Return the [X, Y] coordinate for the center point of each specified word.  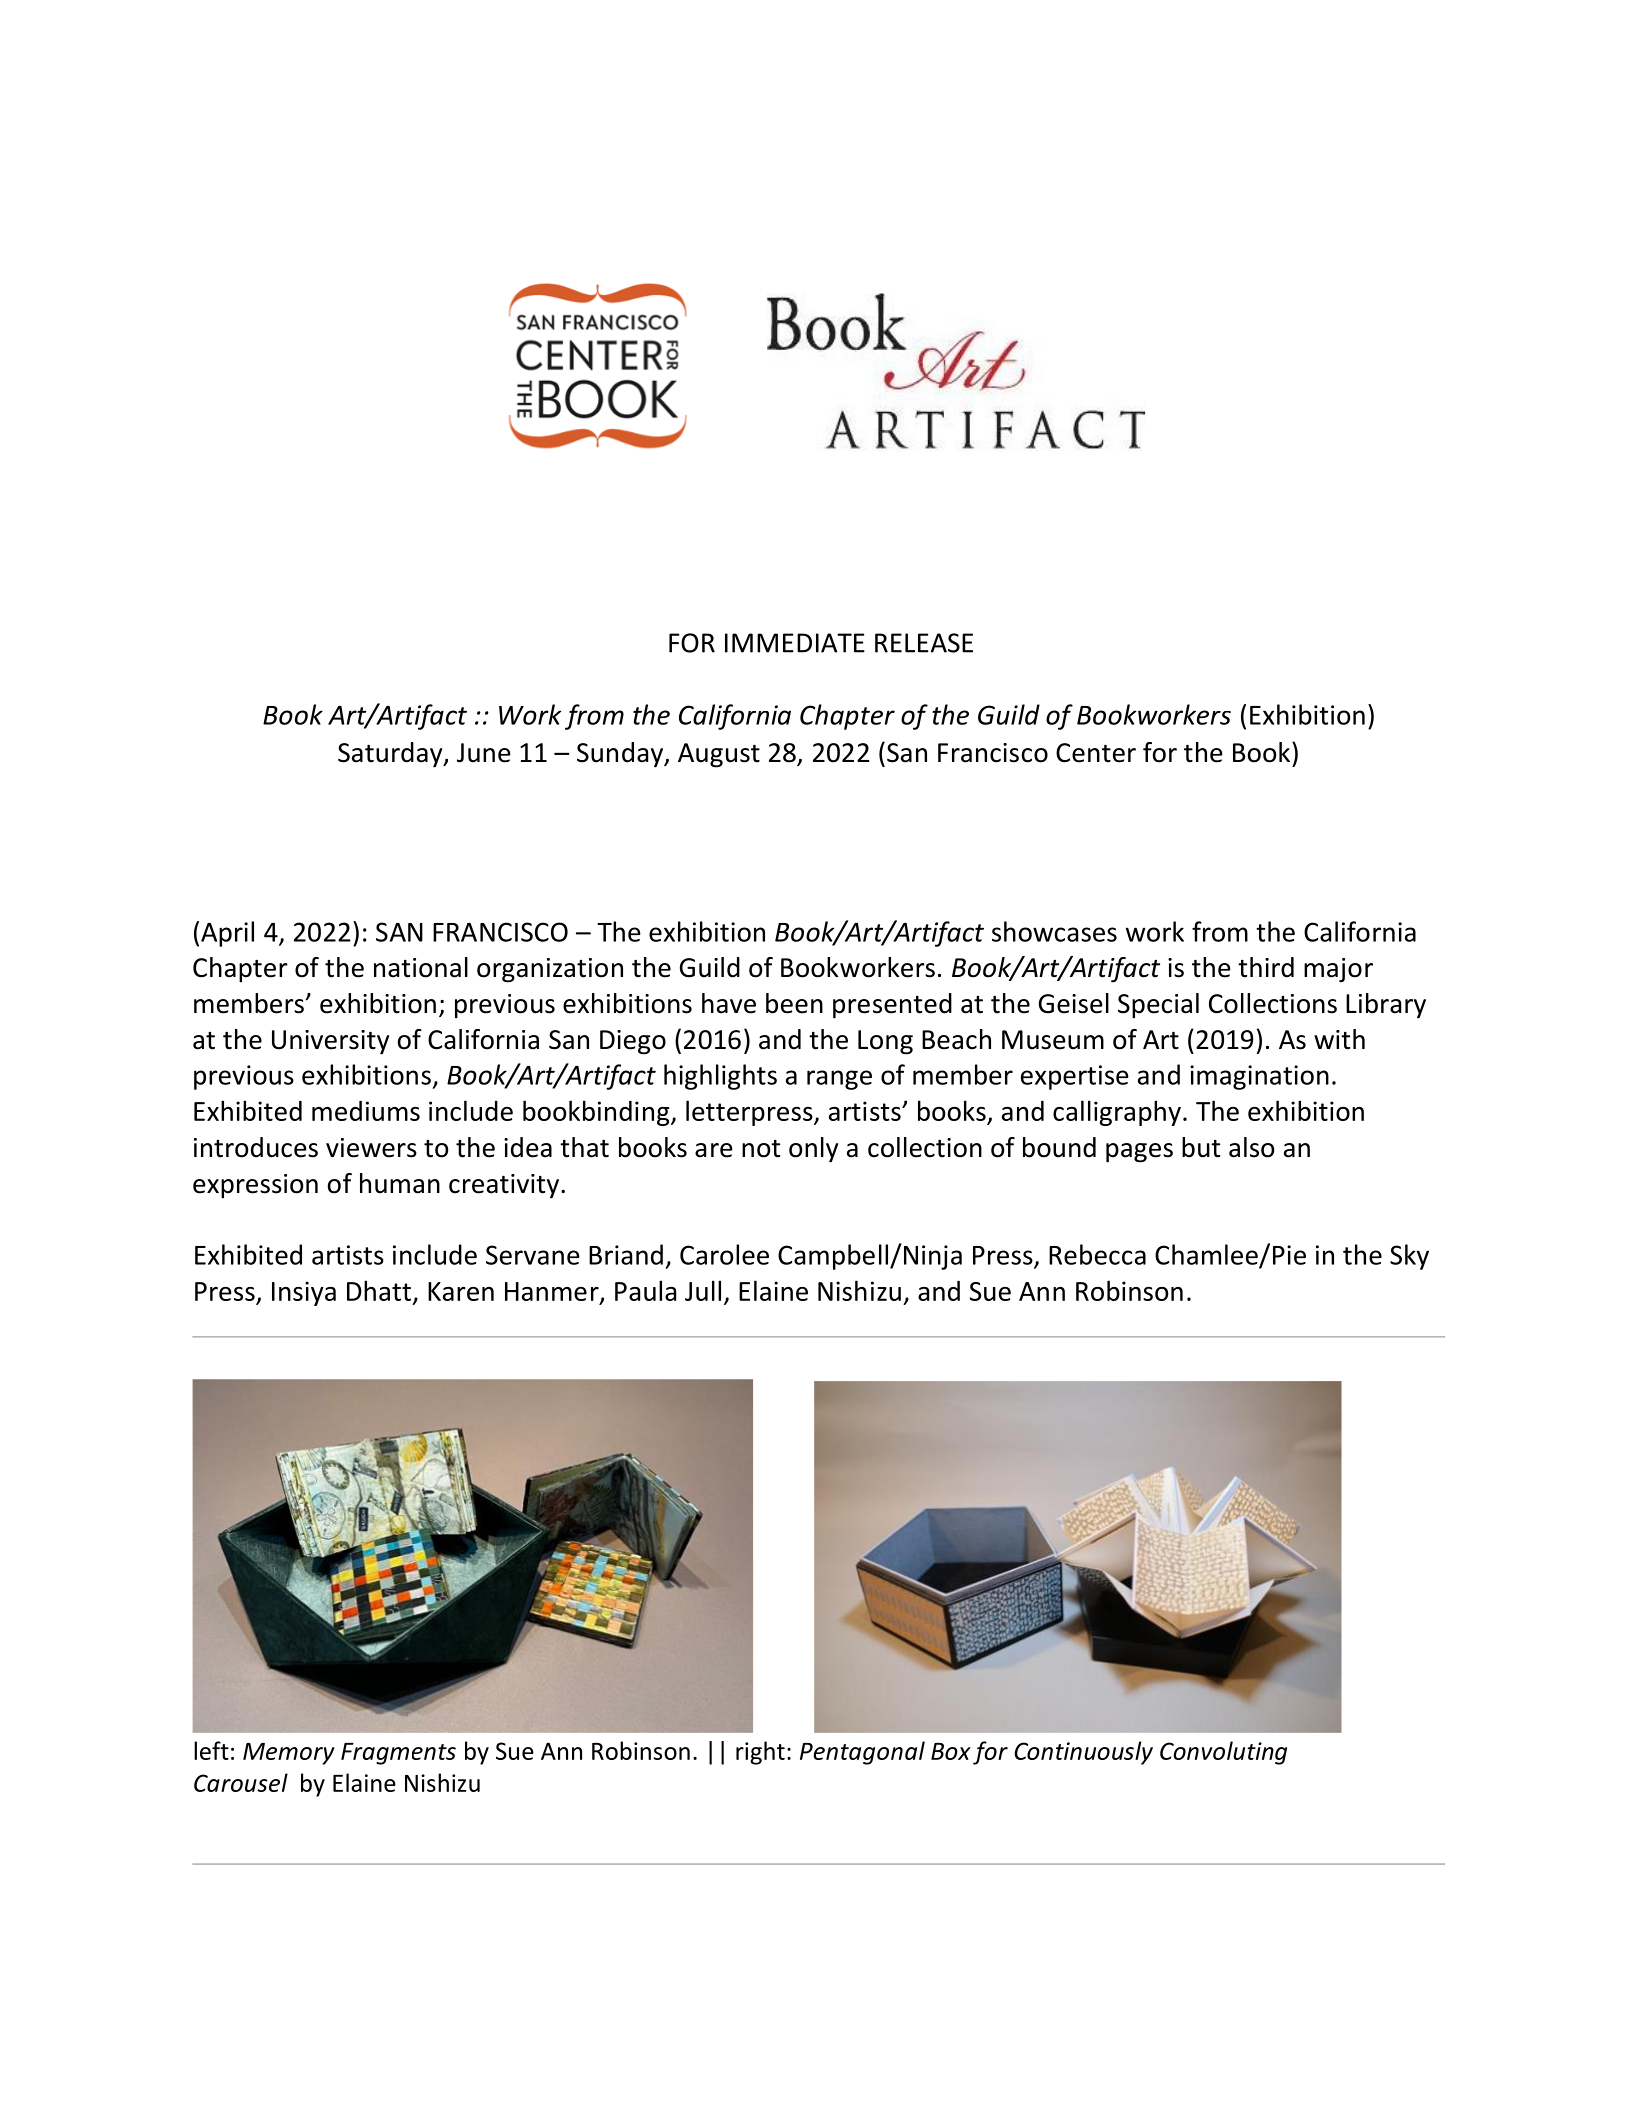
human [400, 1183]
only [813, 1150]
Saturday [391, 755]
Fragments [398, 1754]
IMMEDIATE [795, 643]
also [1251, 1147]
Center [1096, 753]
